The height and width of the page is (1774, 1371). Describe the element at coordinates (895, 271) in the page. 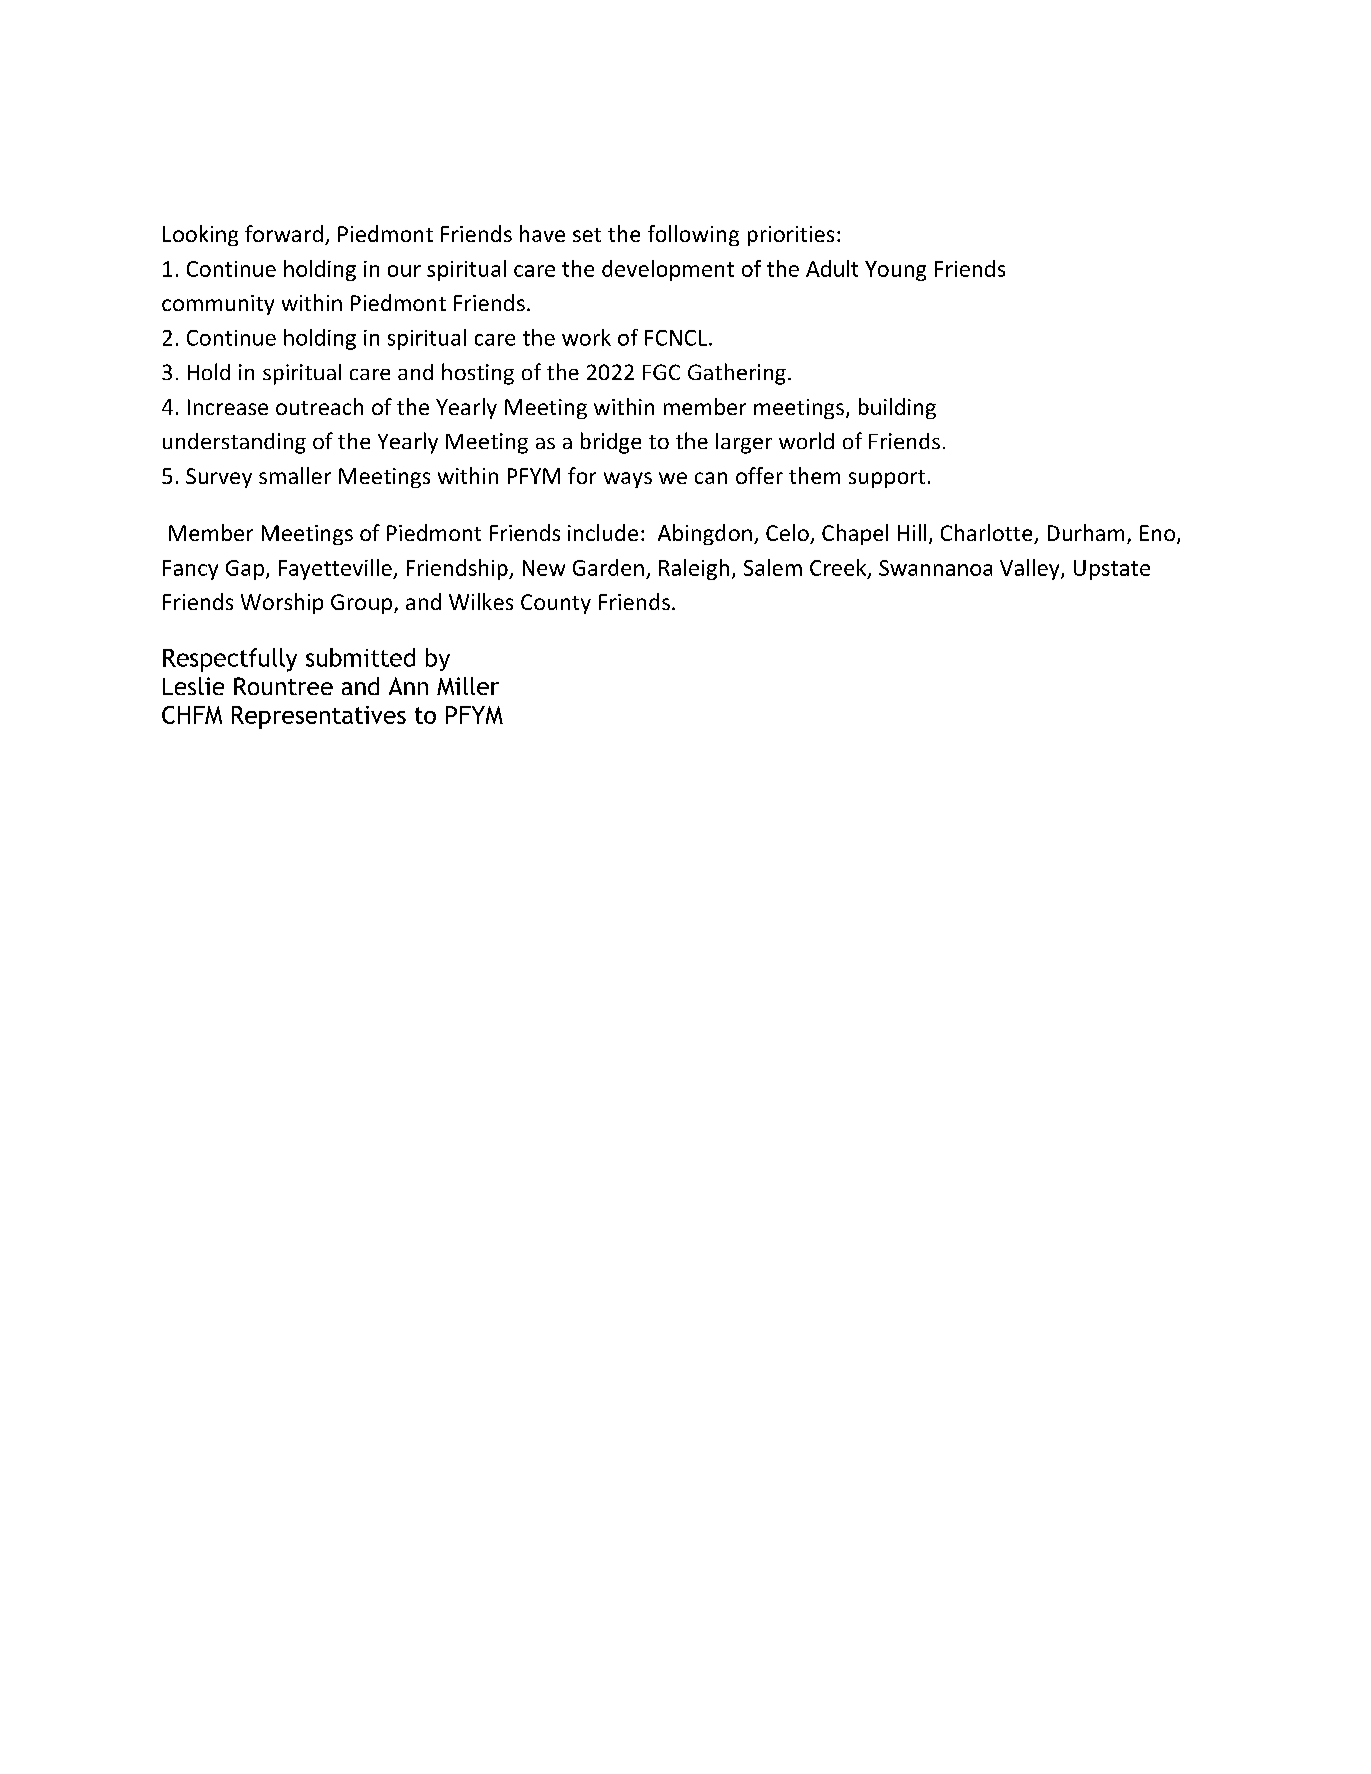

I see `Young` at that location.
